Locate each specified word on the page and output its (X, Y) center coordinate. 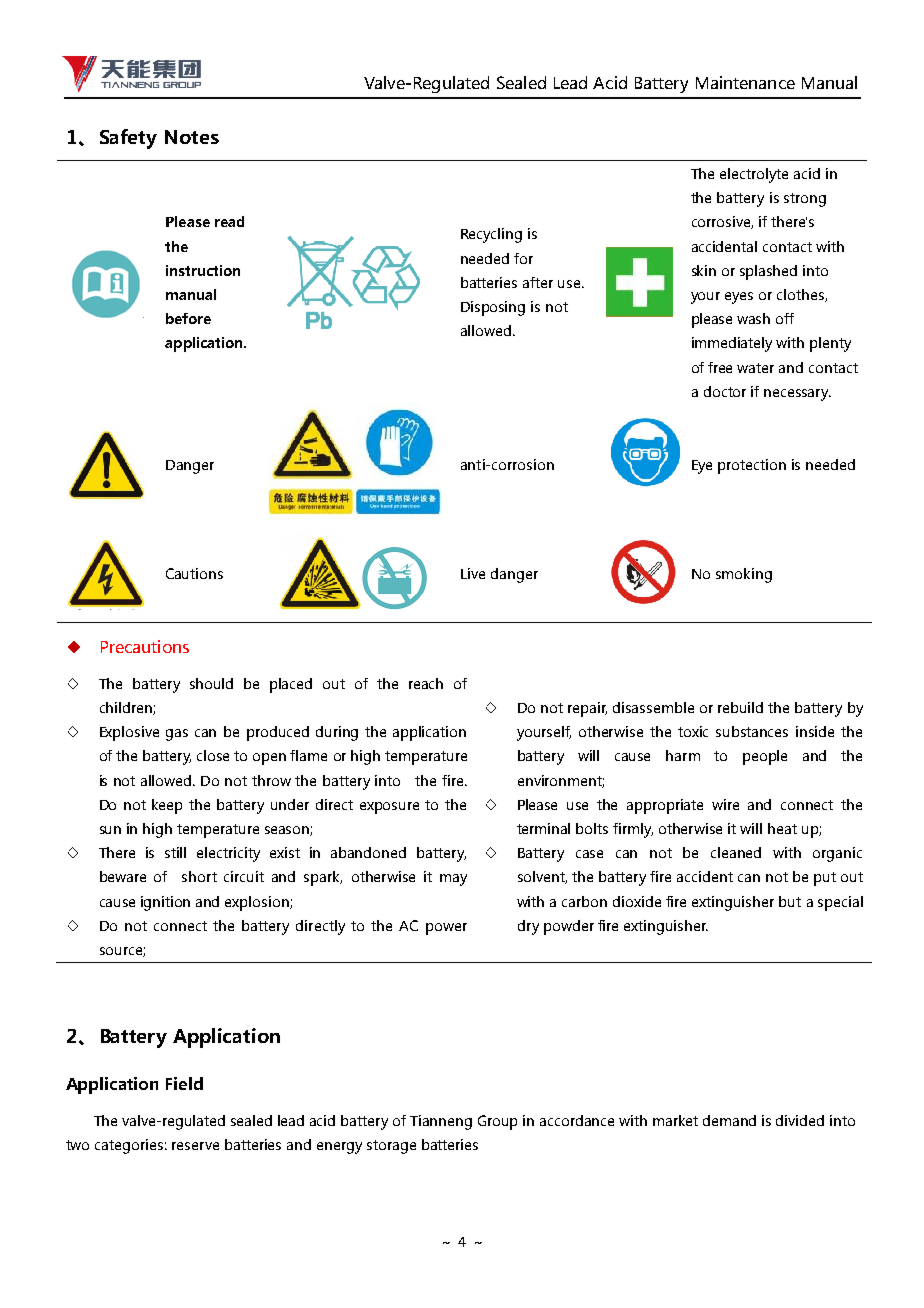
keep (167, 806)
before (188, 318)
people (765, 757)
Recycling (491, 235)
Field (184, 1083)
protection (752, 466)
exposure (389, 808)
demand (729, 1120)
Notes (192, 137)
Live (473, 573)
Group (497, 1122)
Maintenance (745, 82)
